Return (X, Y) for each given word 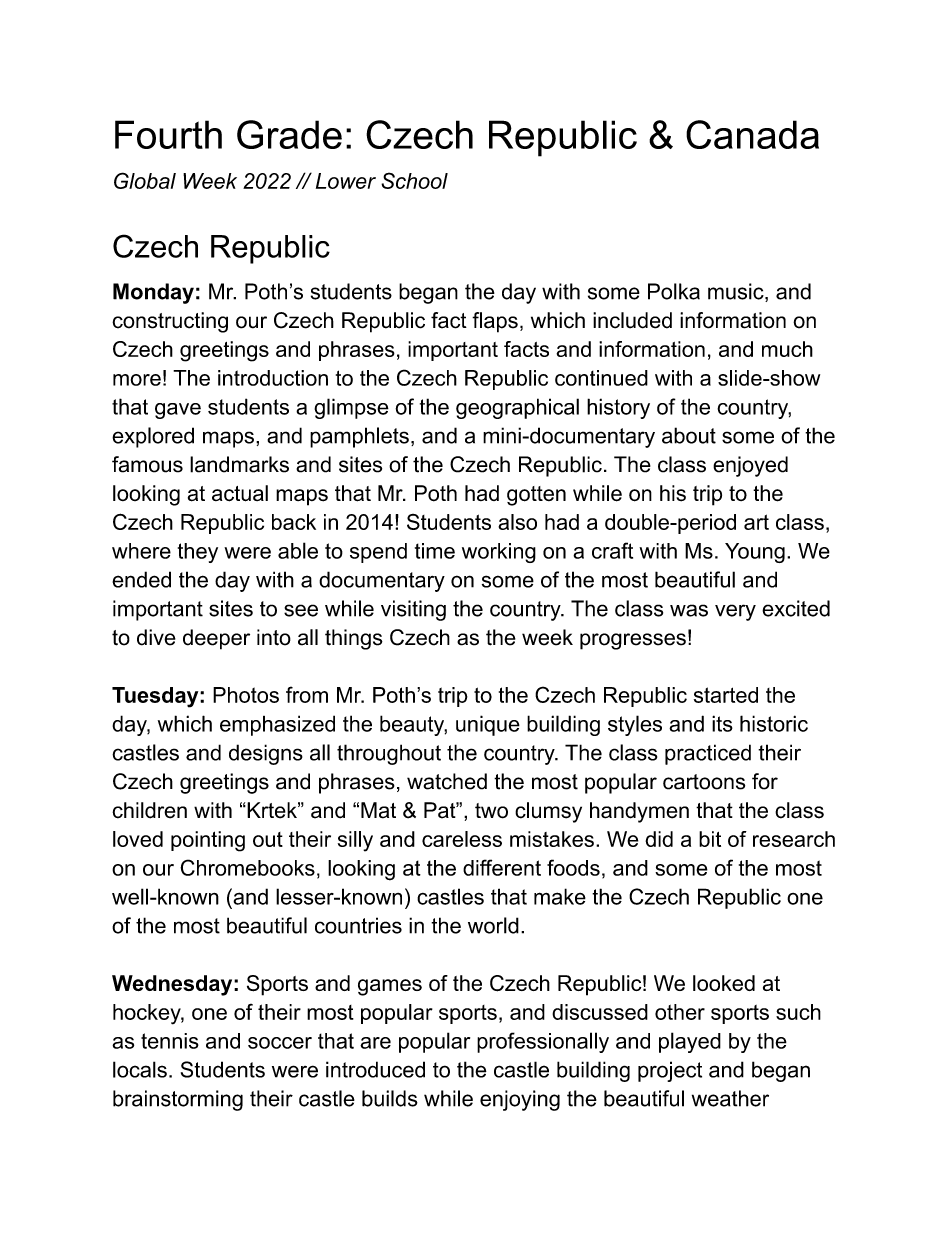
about (689, 435)
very (735, 612)
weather (730, 1098)
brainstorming (178, 1100)
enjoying (520, 1100)
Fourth (168, 134)
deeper (216, 639)
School (414, 180)
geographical (517, 408)
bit (710, 839)
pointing (208, 841)
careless (462, 839)
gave (178, 411)
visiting (413, 610)
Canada (752, 134)
